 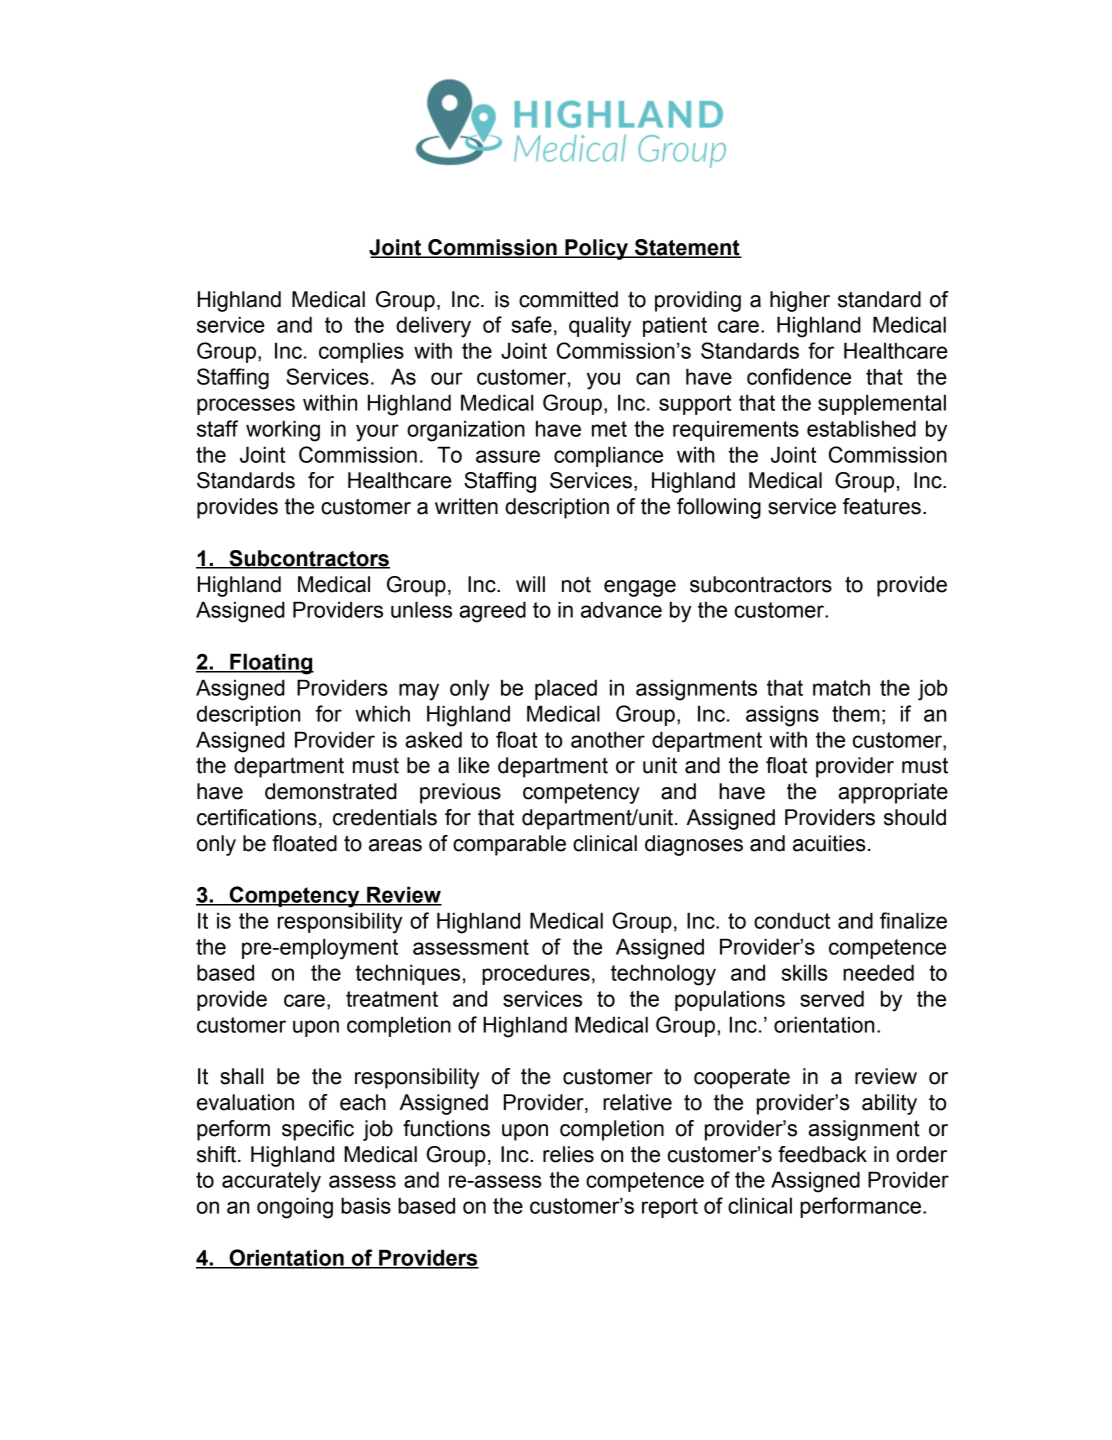 I want to click on them, so click(x=856, y=713).
